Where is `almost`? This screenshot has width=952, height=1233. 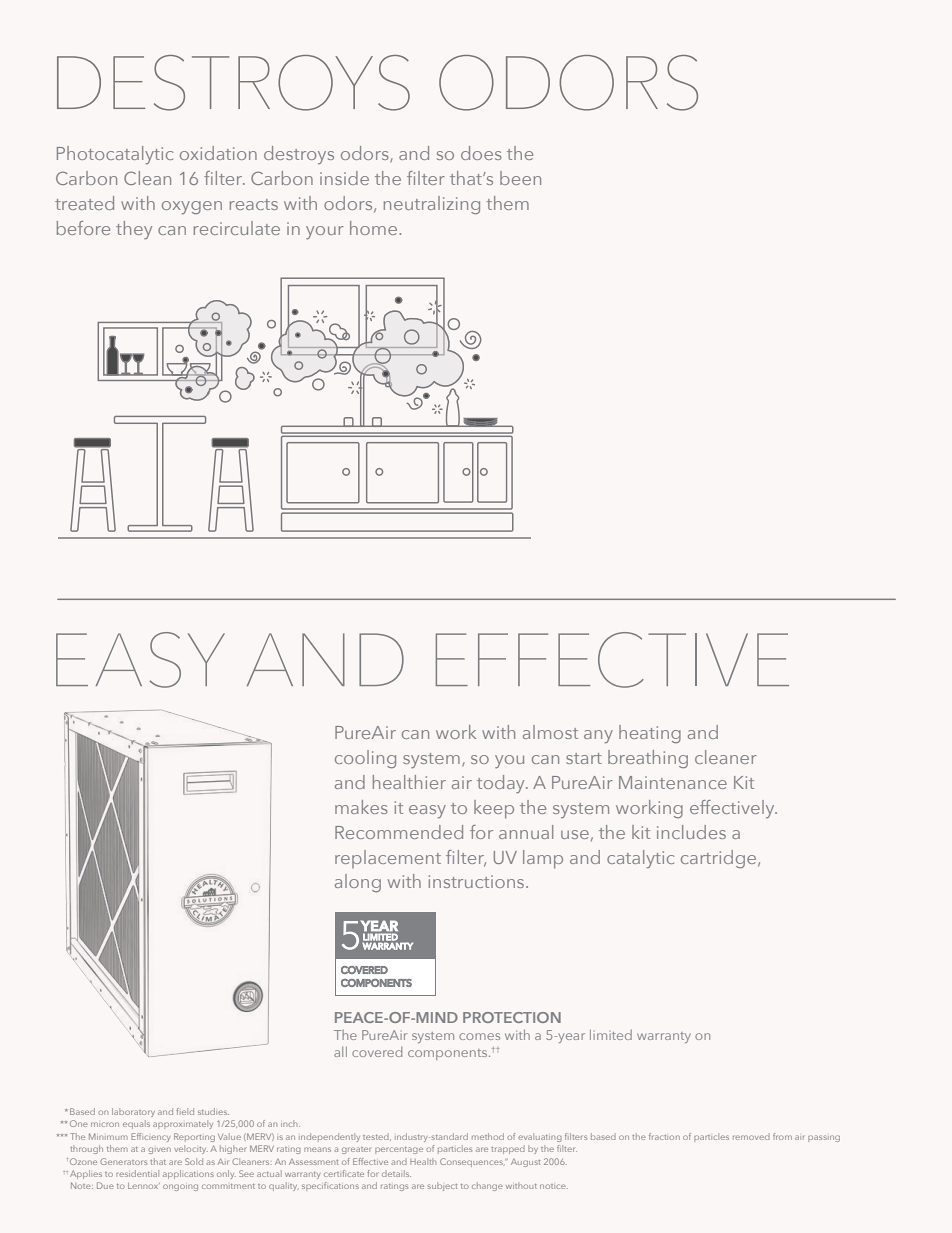
almost is located at coordinates (550, 732).
